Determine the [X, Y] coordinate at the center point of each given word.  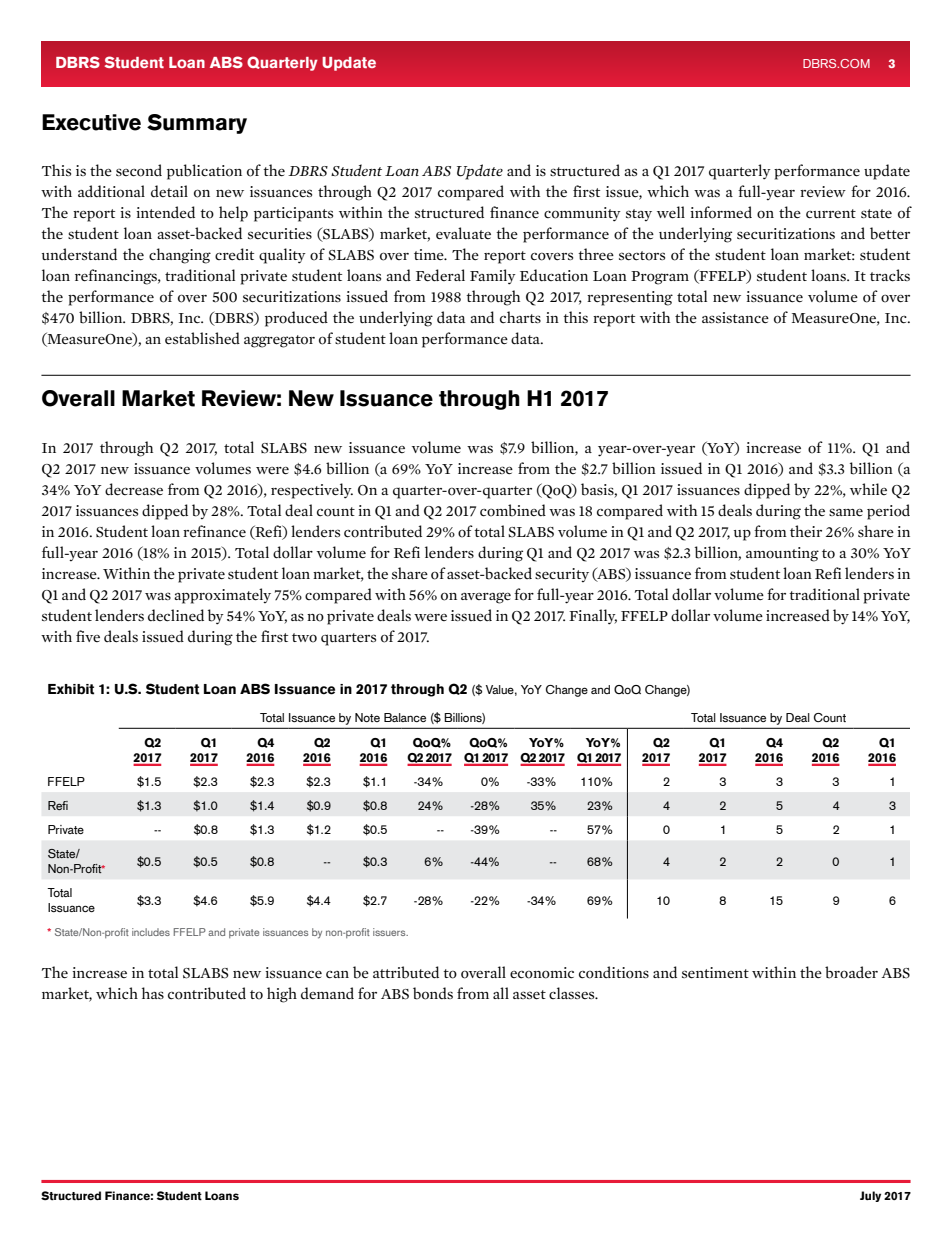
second [139, 170]
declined [176, 615]
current [831, 214]
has [153, 993]
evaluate [463, 233]
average [486, 598]
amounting [782, 554]
